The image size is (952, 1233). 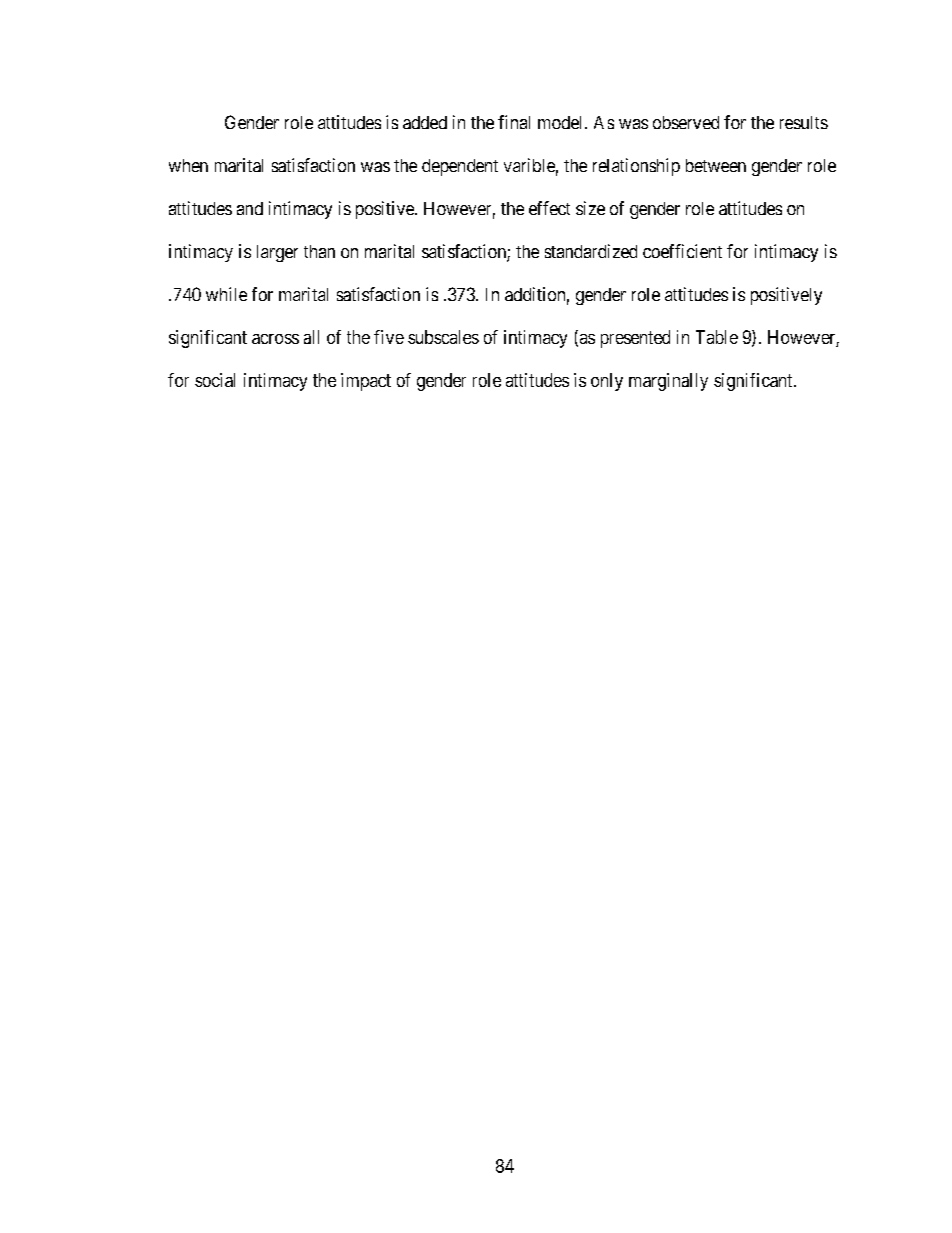 I want to click on coefficient, so click(x=682, y=251).
